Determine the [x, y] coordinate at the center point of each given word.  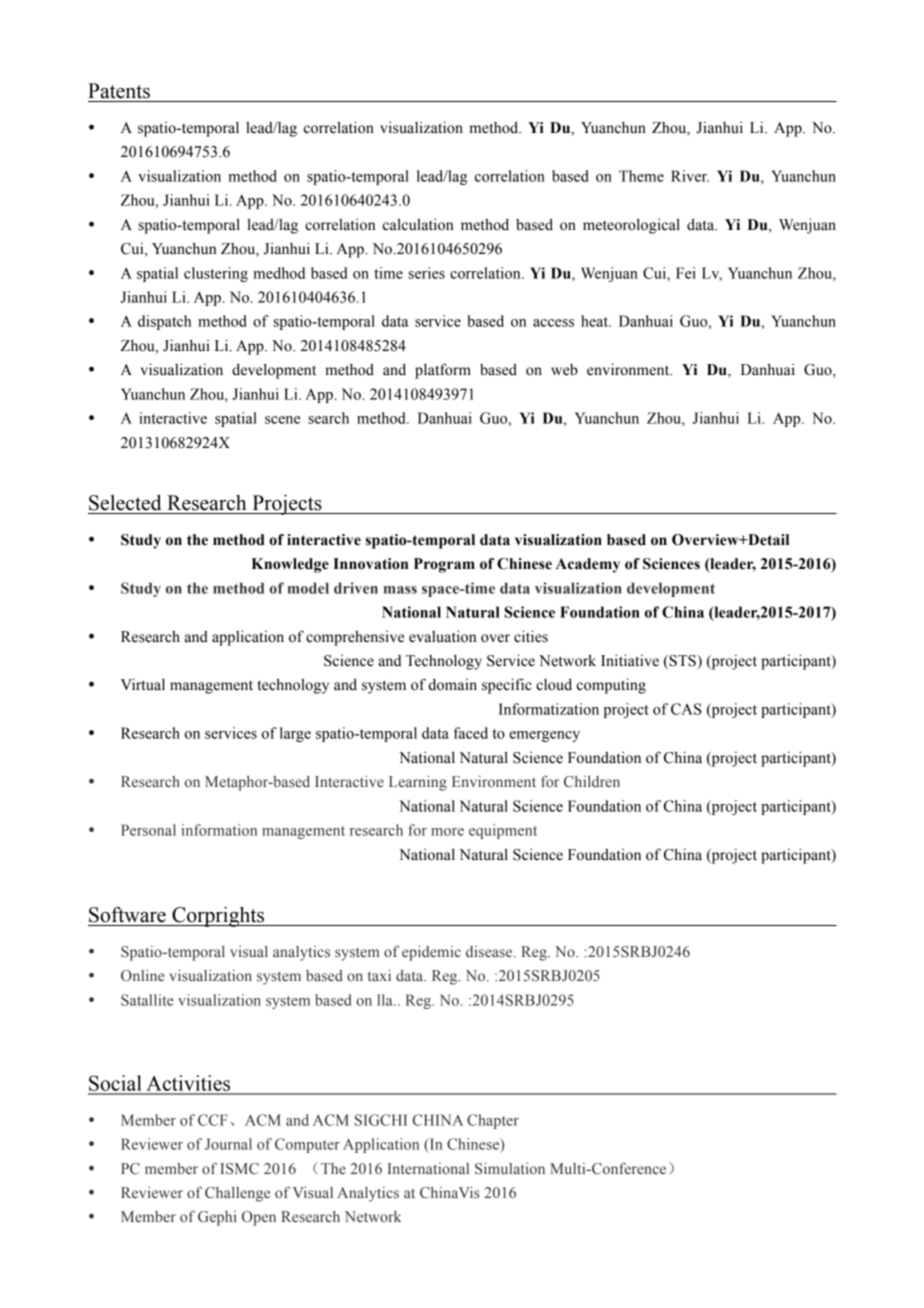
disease [490, 952]
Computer [307, 1145]
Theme [641, 176]
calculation [418, 224]
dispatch [164, 322]
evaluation [442, 636]
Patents [119, 91]
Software [127, 914]
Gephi [217, 1218]
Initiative [630, 660]
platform [443, 371]
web [564, 370]
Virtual [143, 684]
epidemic [431, 953]
